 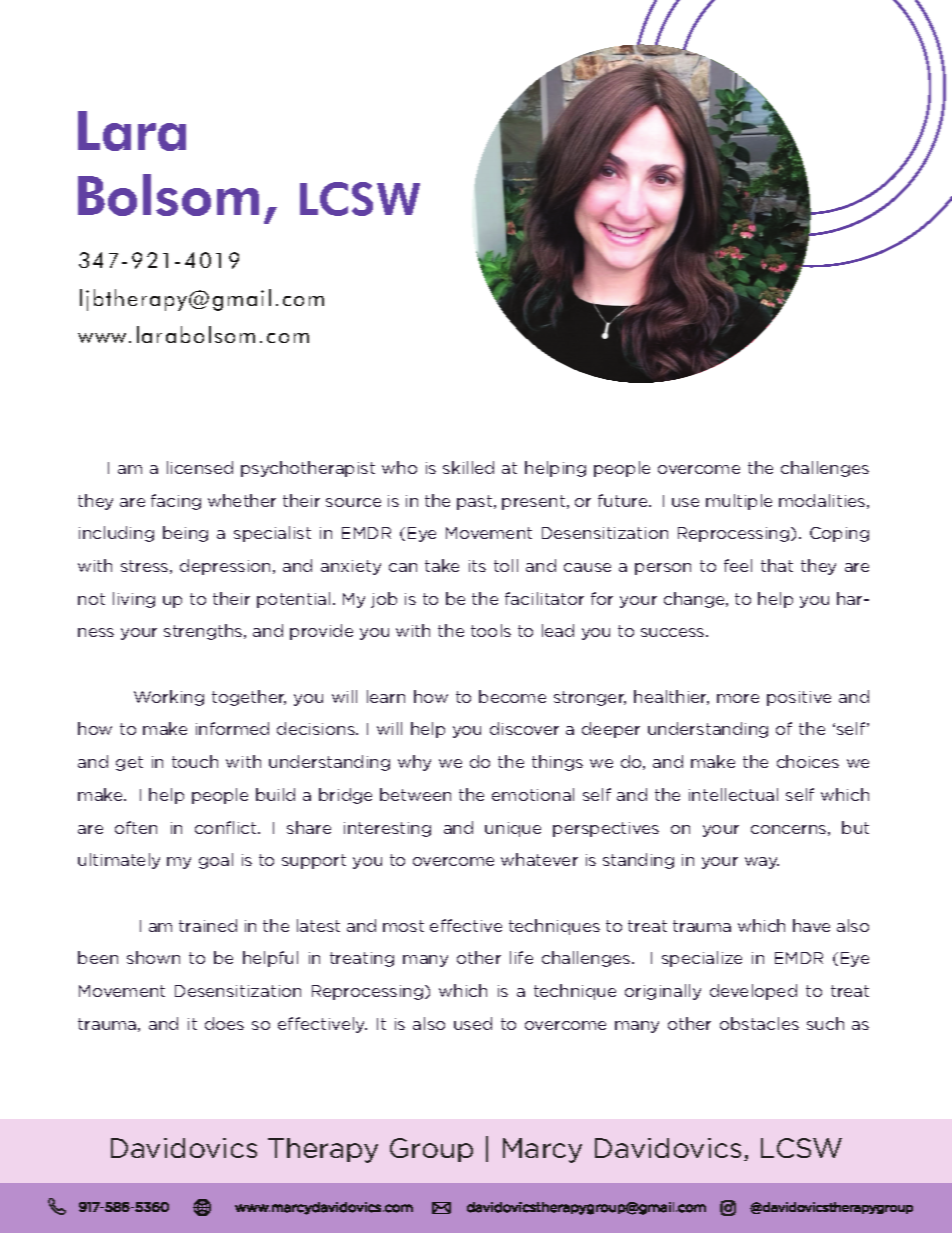 What do you see at coordinates (176, 502) in the document?
I see `facing` at bounding box center [176, 502].
